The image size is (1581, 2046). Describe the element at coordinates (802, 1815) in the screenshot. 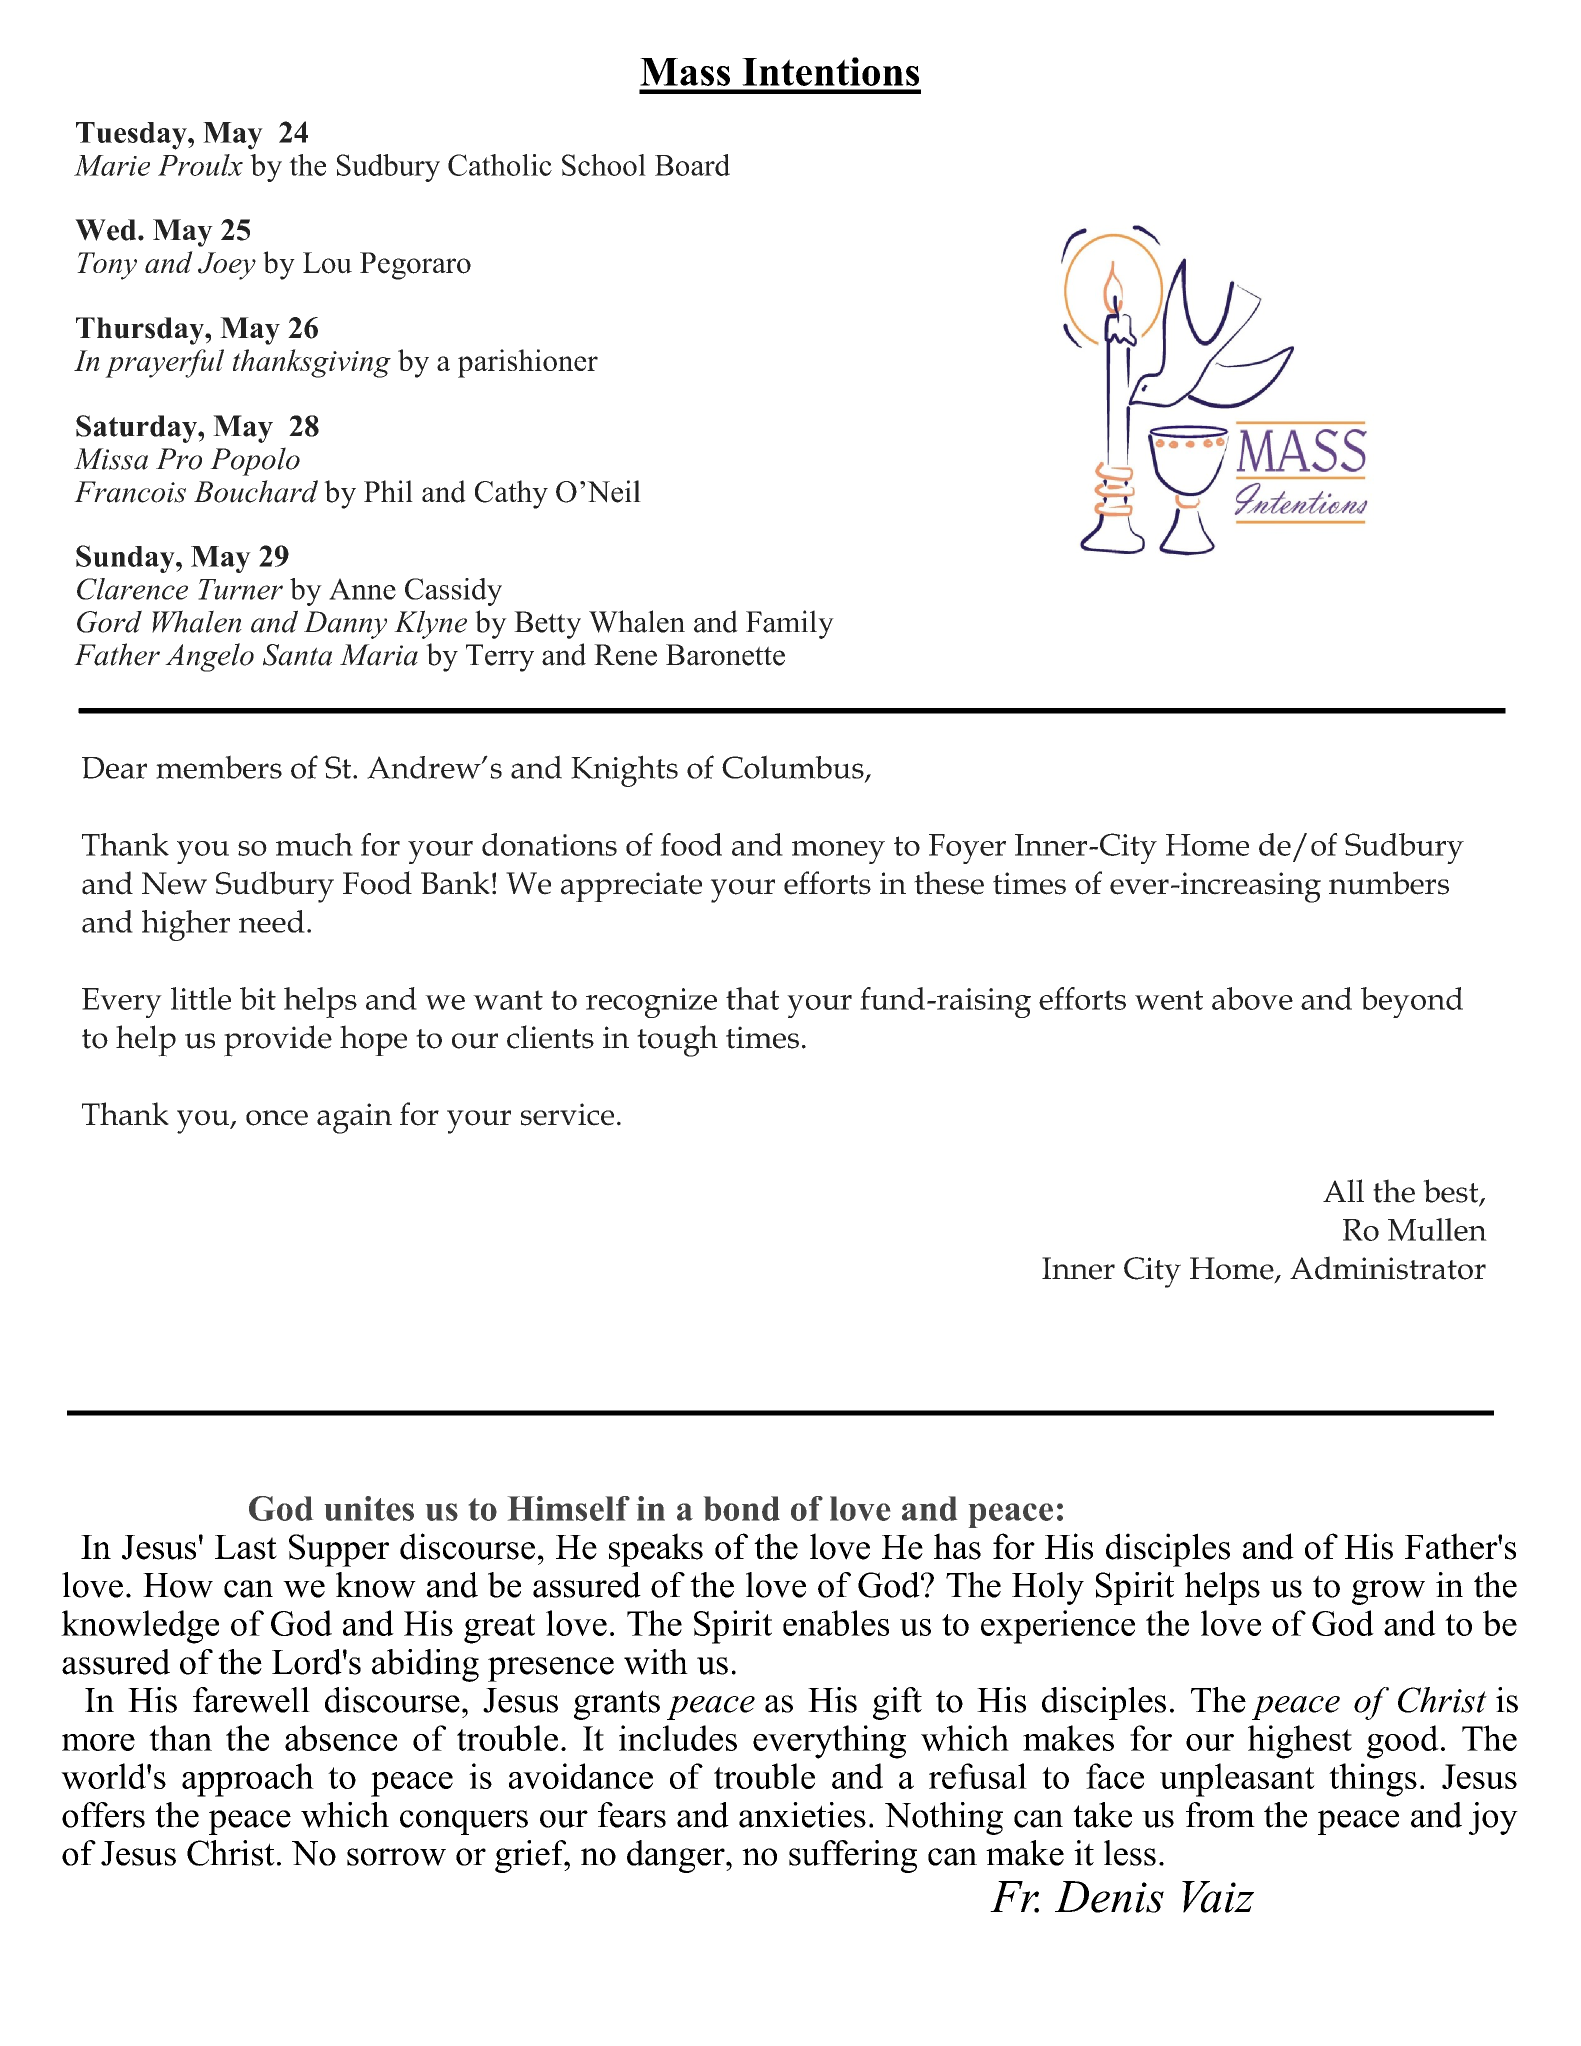

I see `anxieties` at that location.
